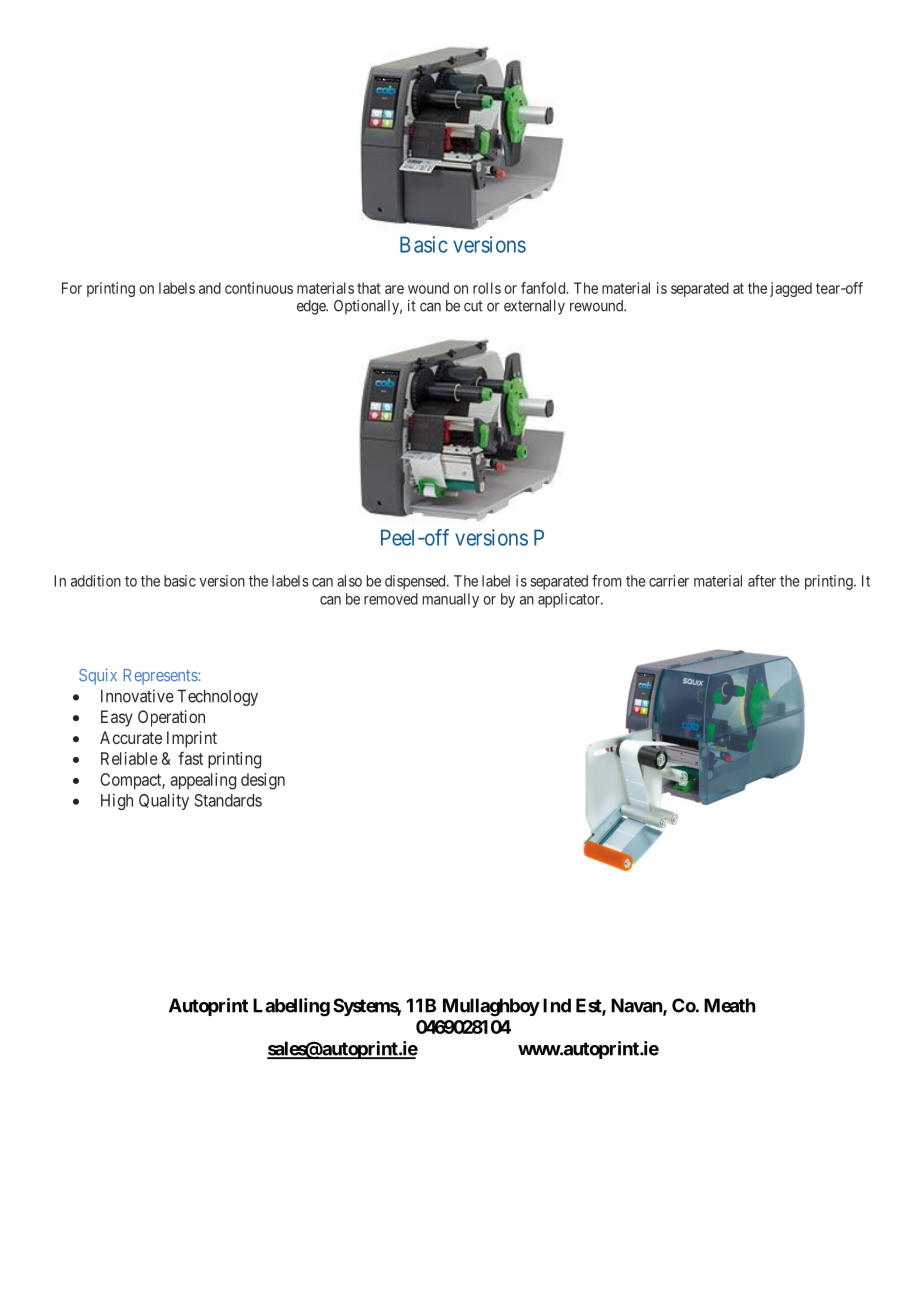 This screenshot has width=924, height=1308. What do you see at coordinates (161, 677) in the screenshot?
I see `Represents` at bounding box center [161, 677].
